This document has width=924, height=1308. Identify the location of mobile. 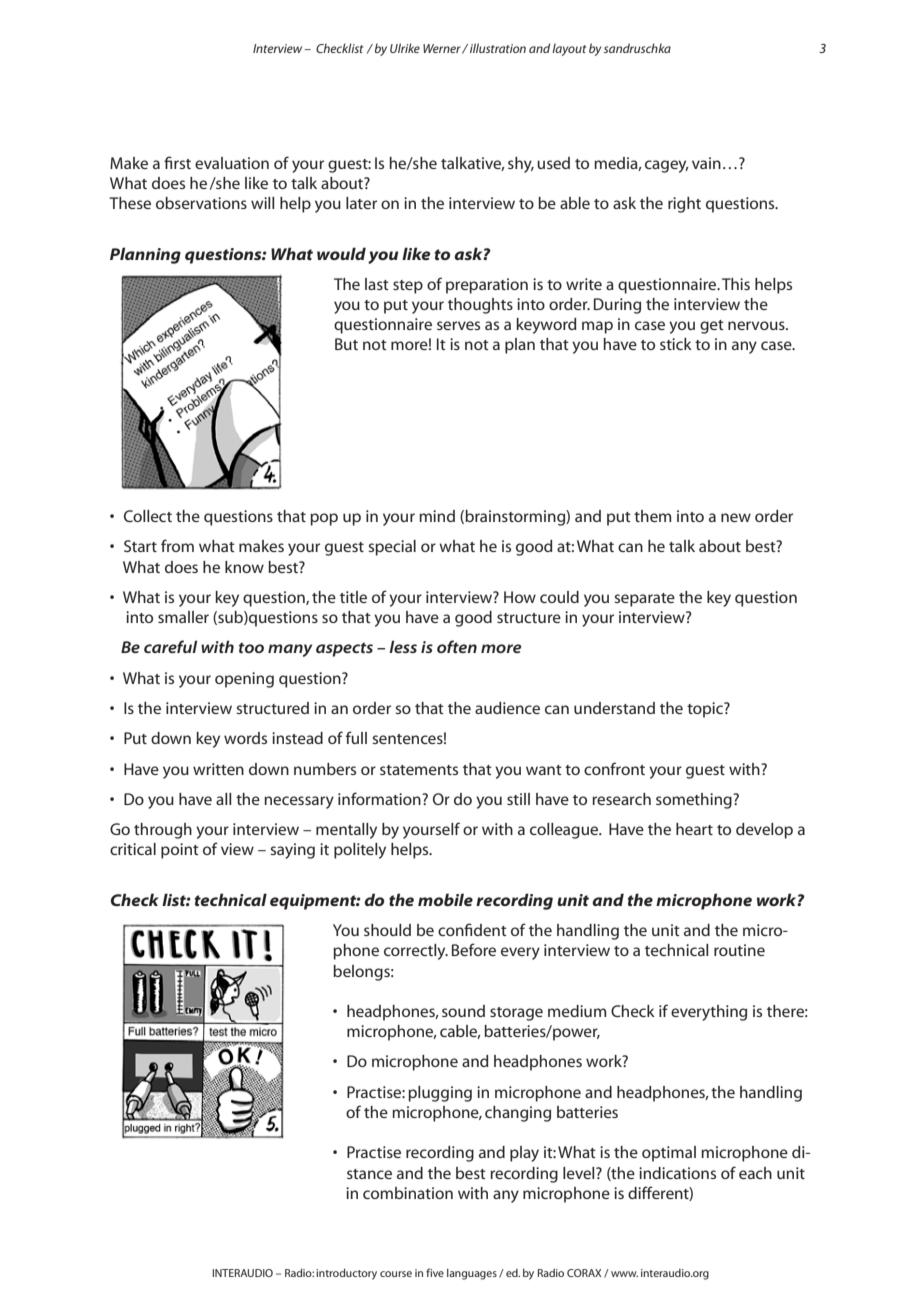
(445, 899).
